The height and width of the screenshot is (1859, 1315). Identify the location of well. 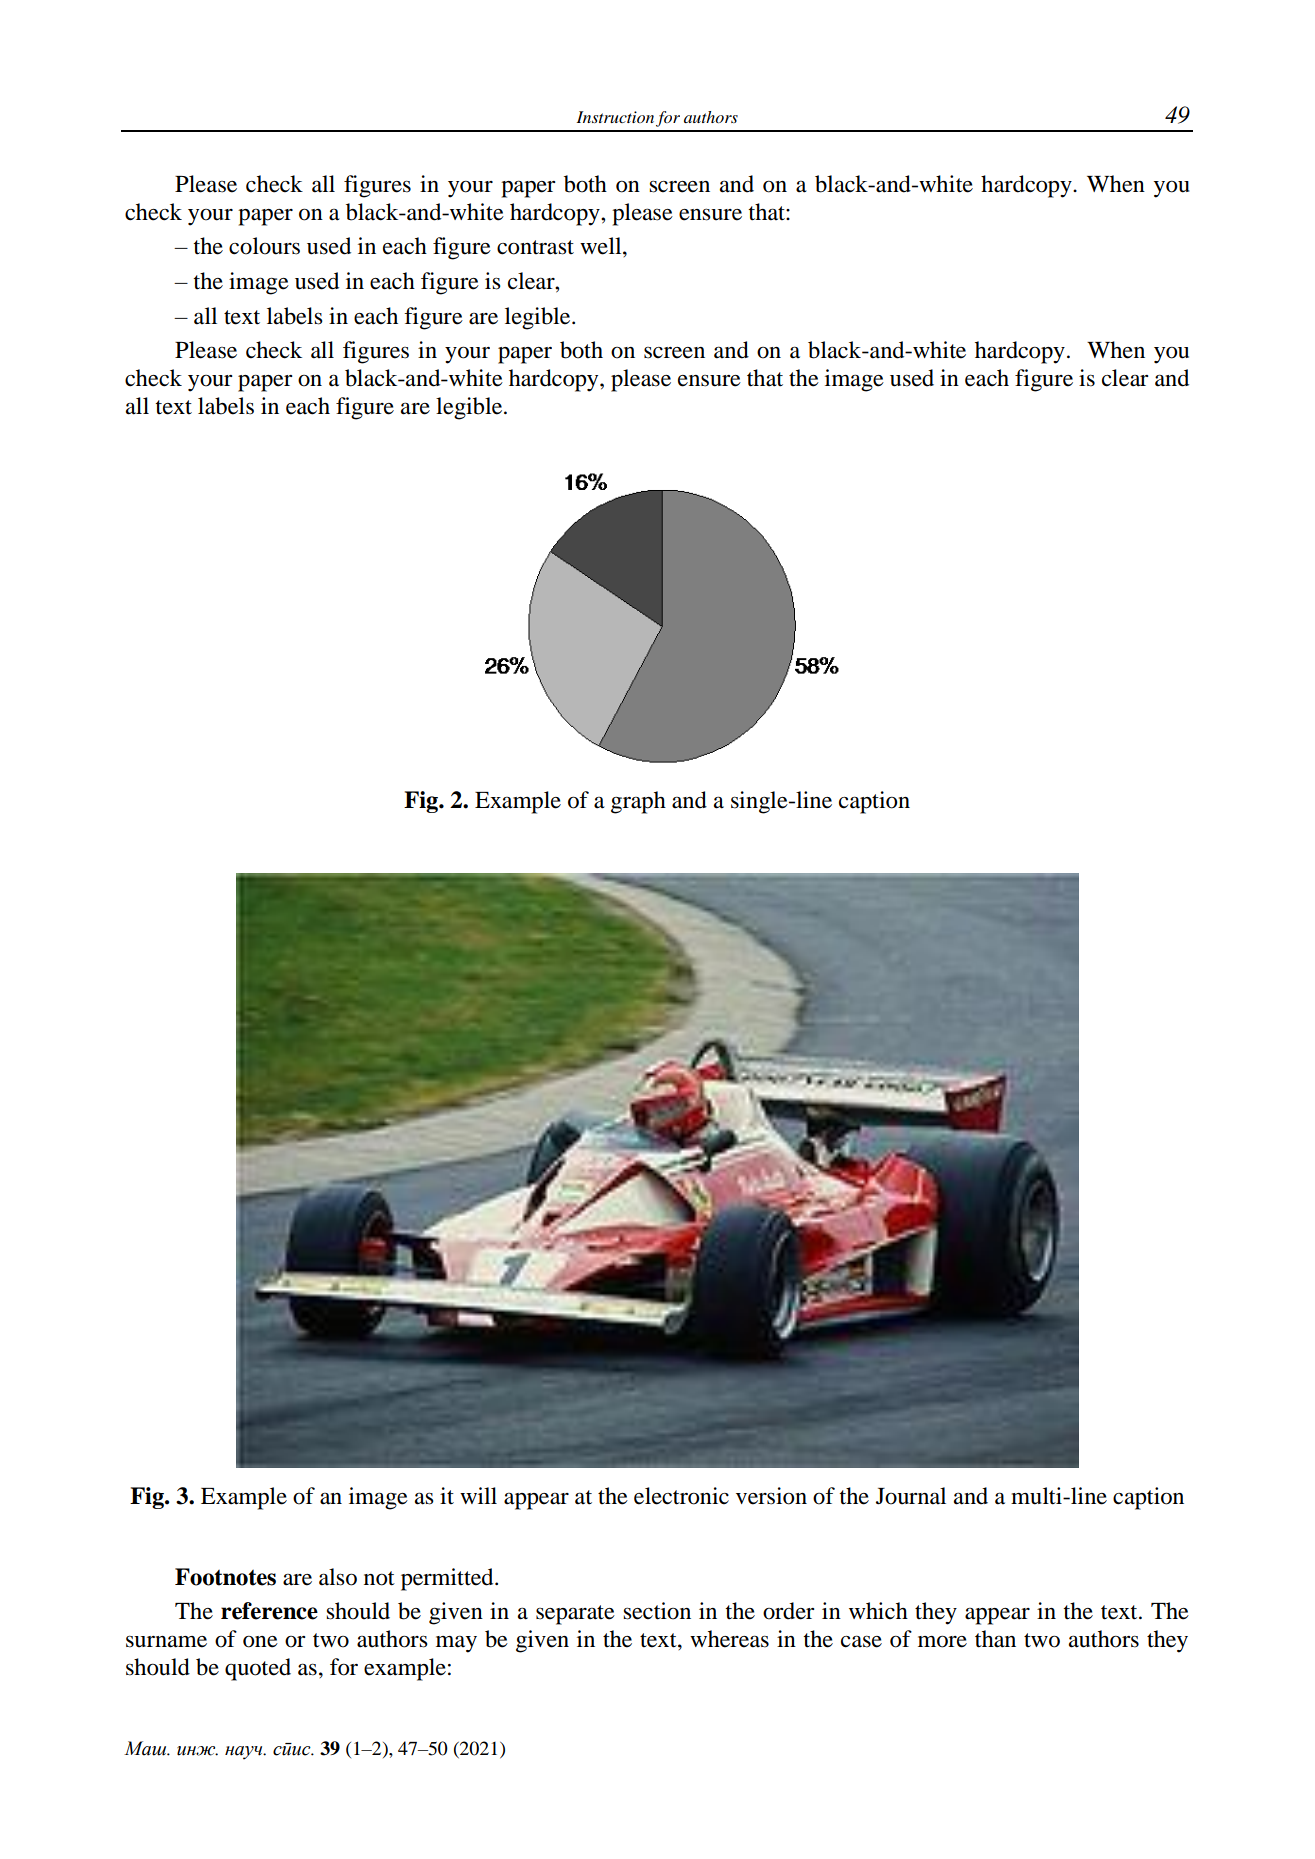
(602, 246).
